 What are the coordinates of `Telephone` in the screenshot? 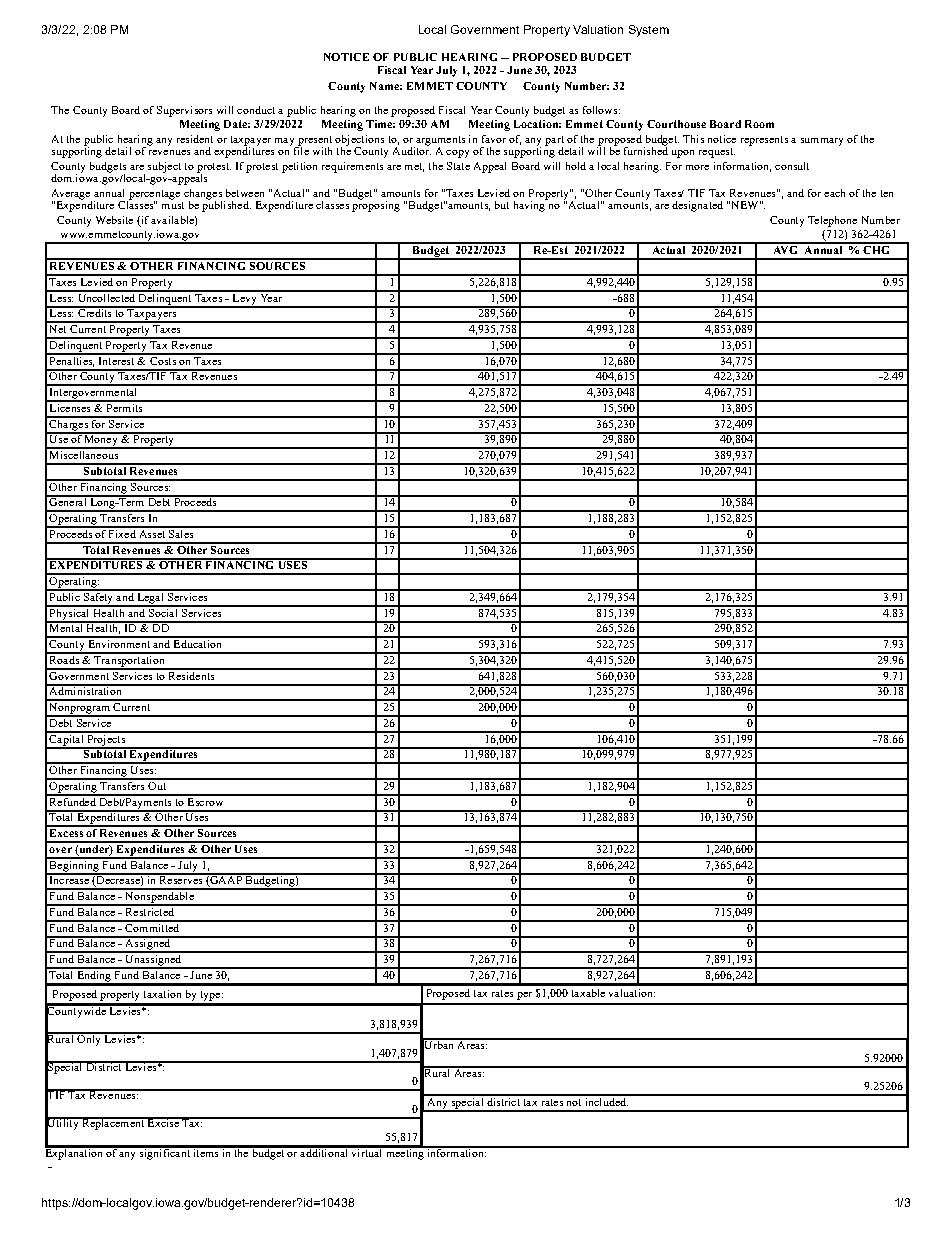 It's located at (832, 221).
